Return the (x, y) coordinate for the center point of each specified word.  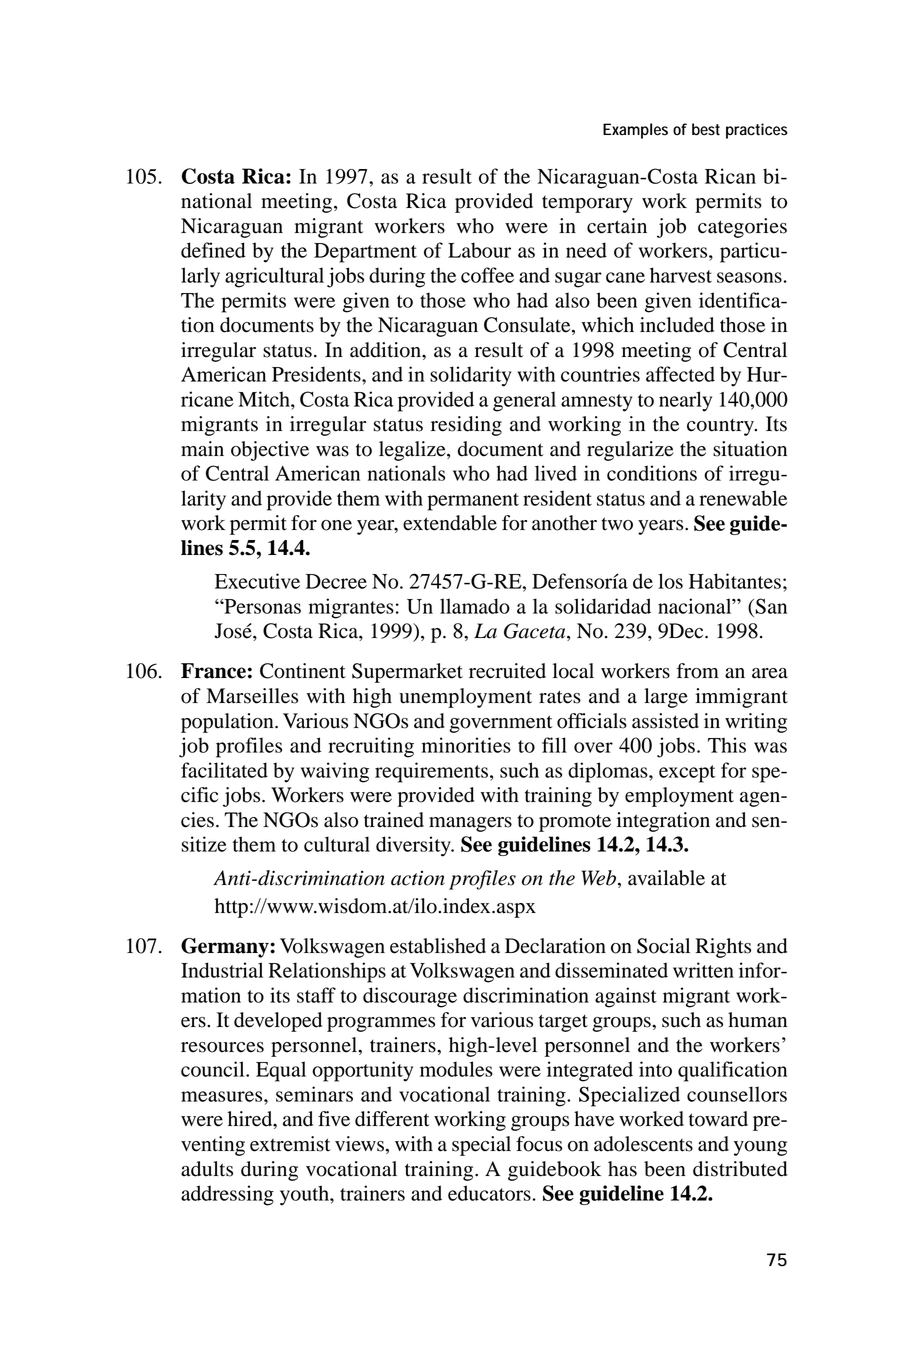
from (698, 671)
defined (213, 250)
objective (270, 451)
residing (466, 426)
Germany (226, 948)
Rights (723, 948)
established (438, 946)
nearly (685, 401)
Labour (479, 250)
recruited (507, 671)
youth (305, 1195)
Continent (303, 671)
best (706, 129)
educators (489, 1193)
